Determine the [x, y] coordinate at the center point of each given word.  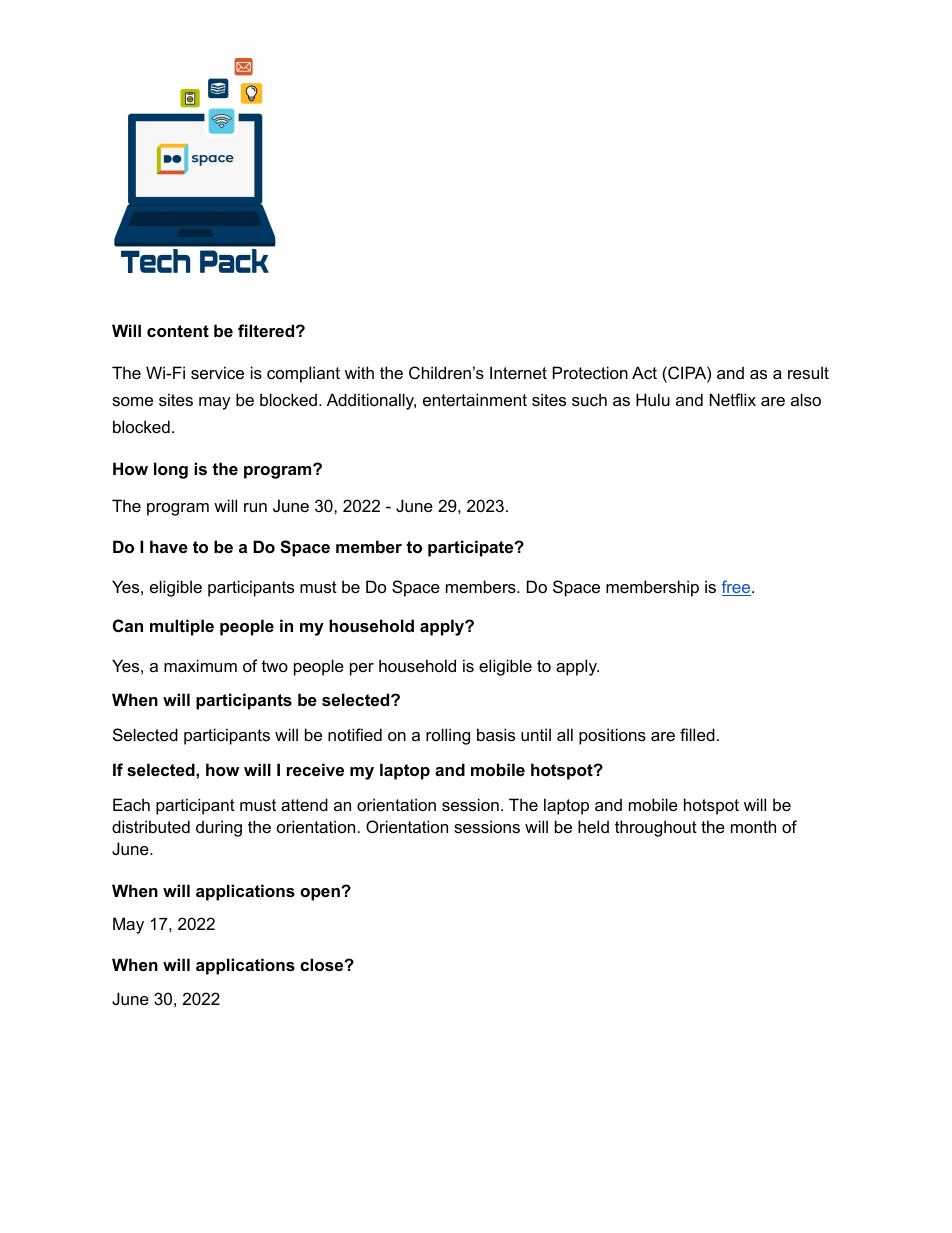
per [362, 669]
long [171, 470]
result [808, 372]
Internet [518, 372]
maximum [200, 665]
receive [315, 769]
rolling [448, 736]
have [169, 546]
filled [697, 734]
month [753, 826]
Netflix [733, 399]
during [219, 828]
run [255, 507]
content [178, 331]
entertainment [475, 399]
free [737, 588]
